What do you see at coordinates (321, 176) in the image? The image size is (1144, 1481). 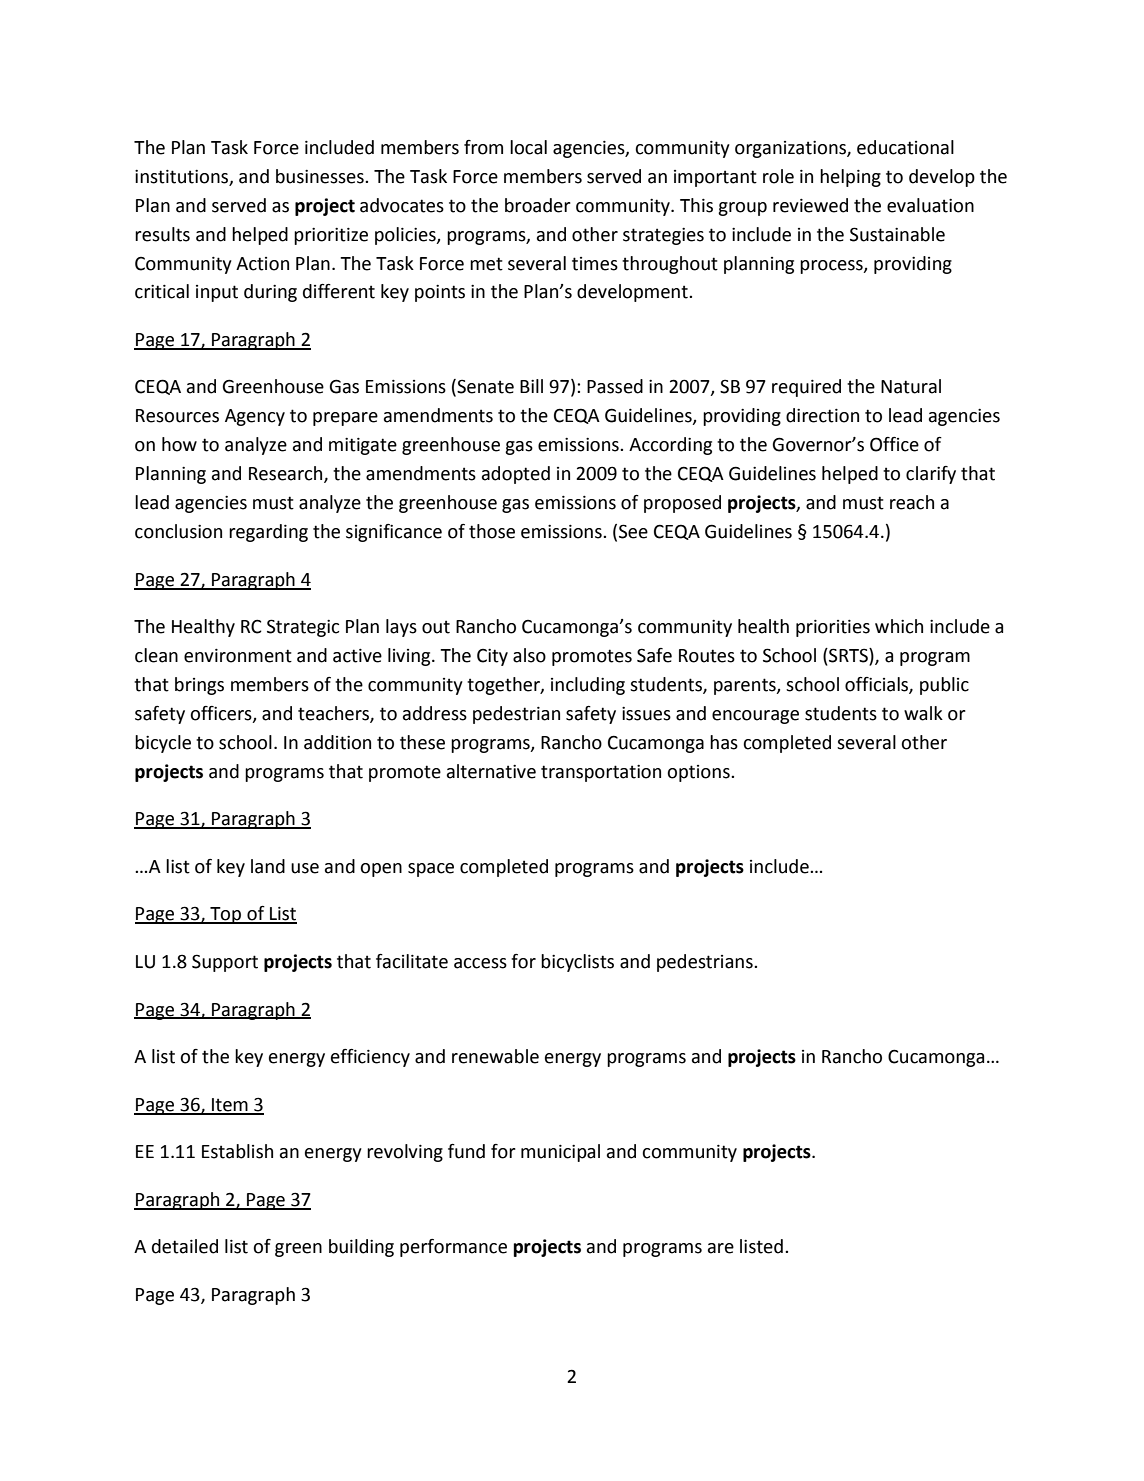 I see `businesses` at bounding box center [321, 176].
